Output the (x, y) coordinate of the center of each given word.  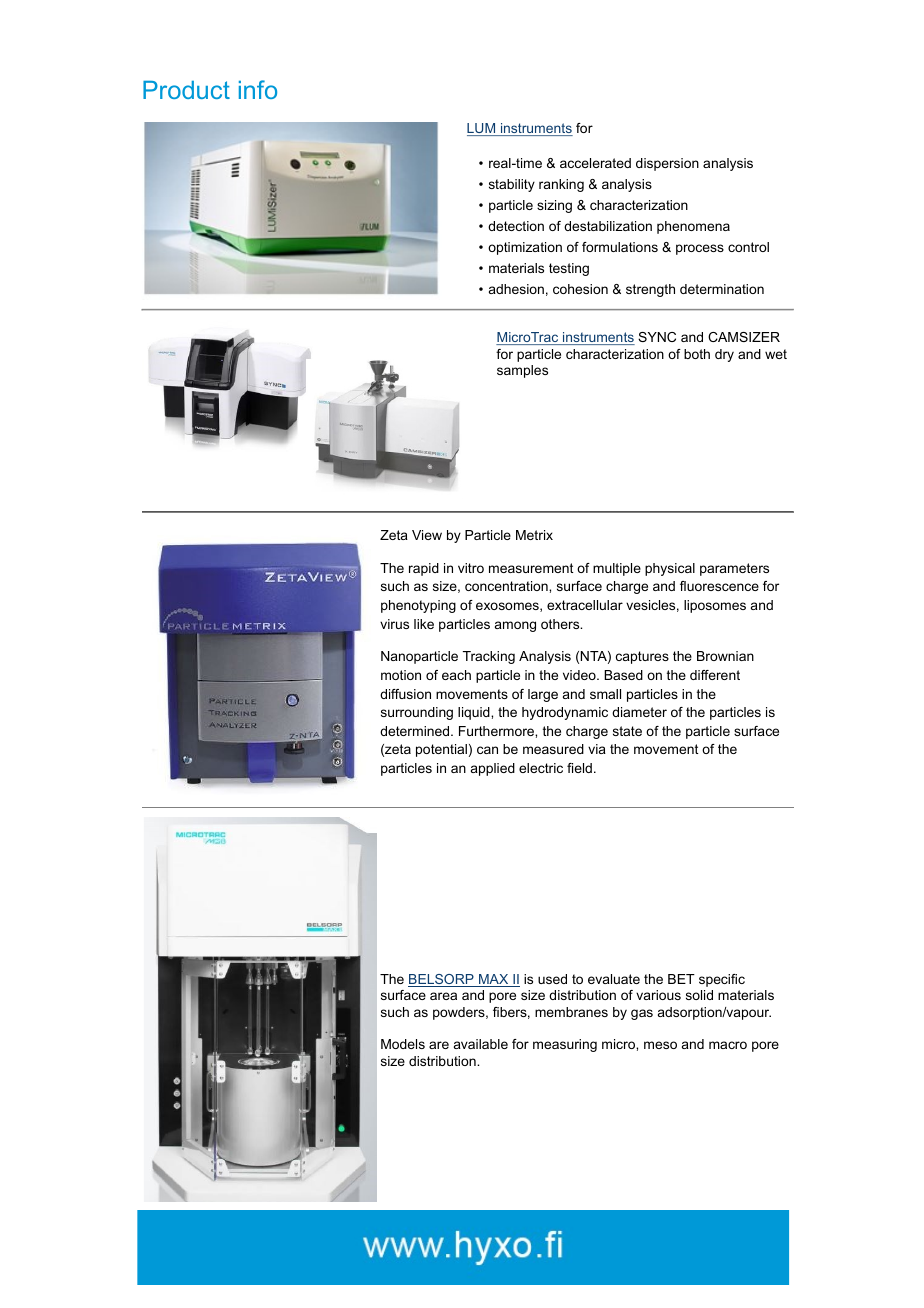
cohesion (580, 289)
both (697, 354)
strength (650, 290)
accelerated (595, 163)
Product (186, 90)
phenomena (693, 227)
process (700, 249)
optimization (525, 248)
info (258, 89)
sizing (554, 206)
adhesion (516, 289)
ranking (561, 185)
